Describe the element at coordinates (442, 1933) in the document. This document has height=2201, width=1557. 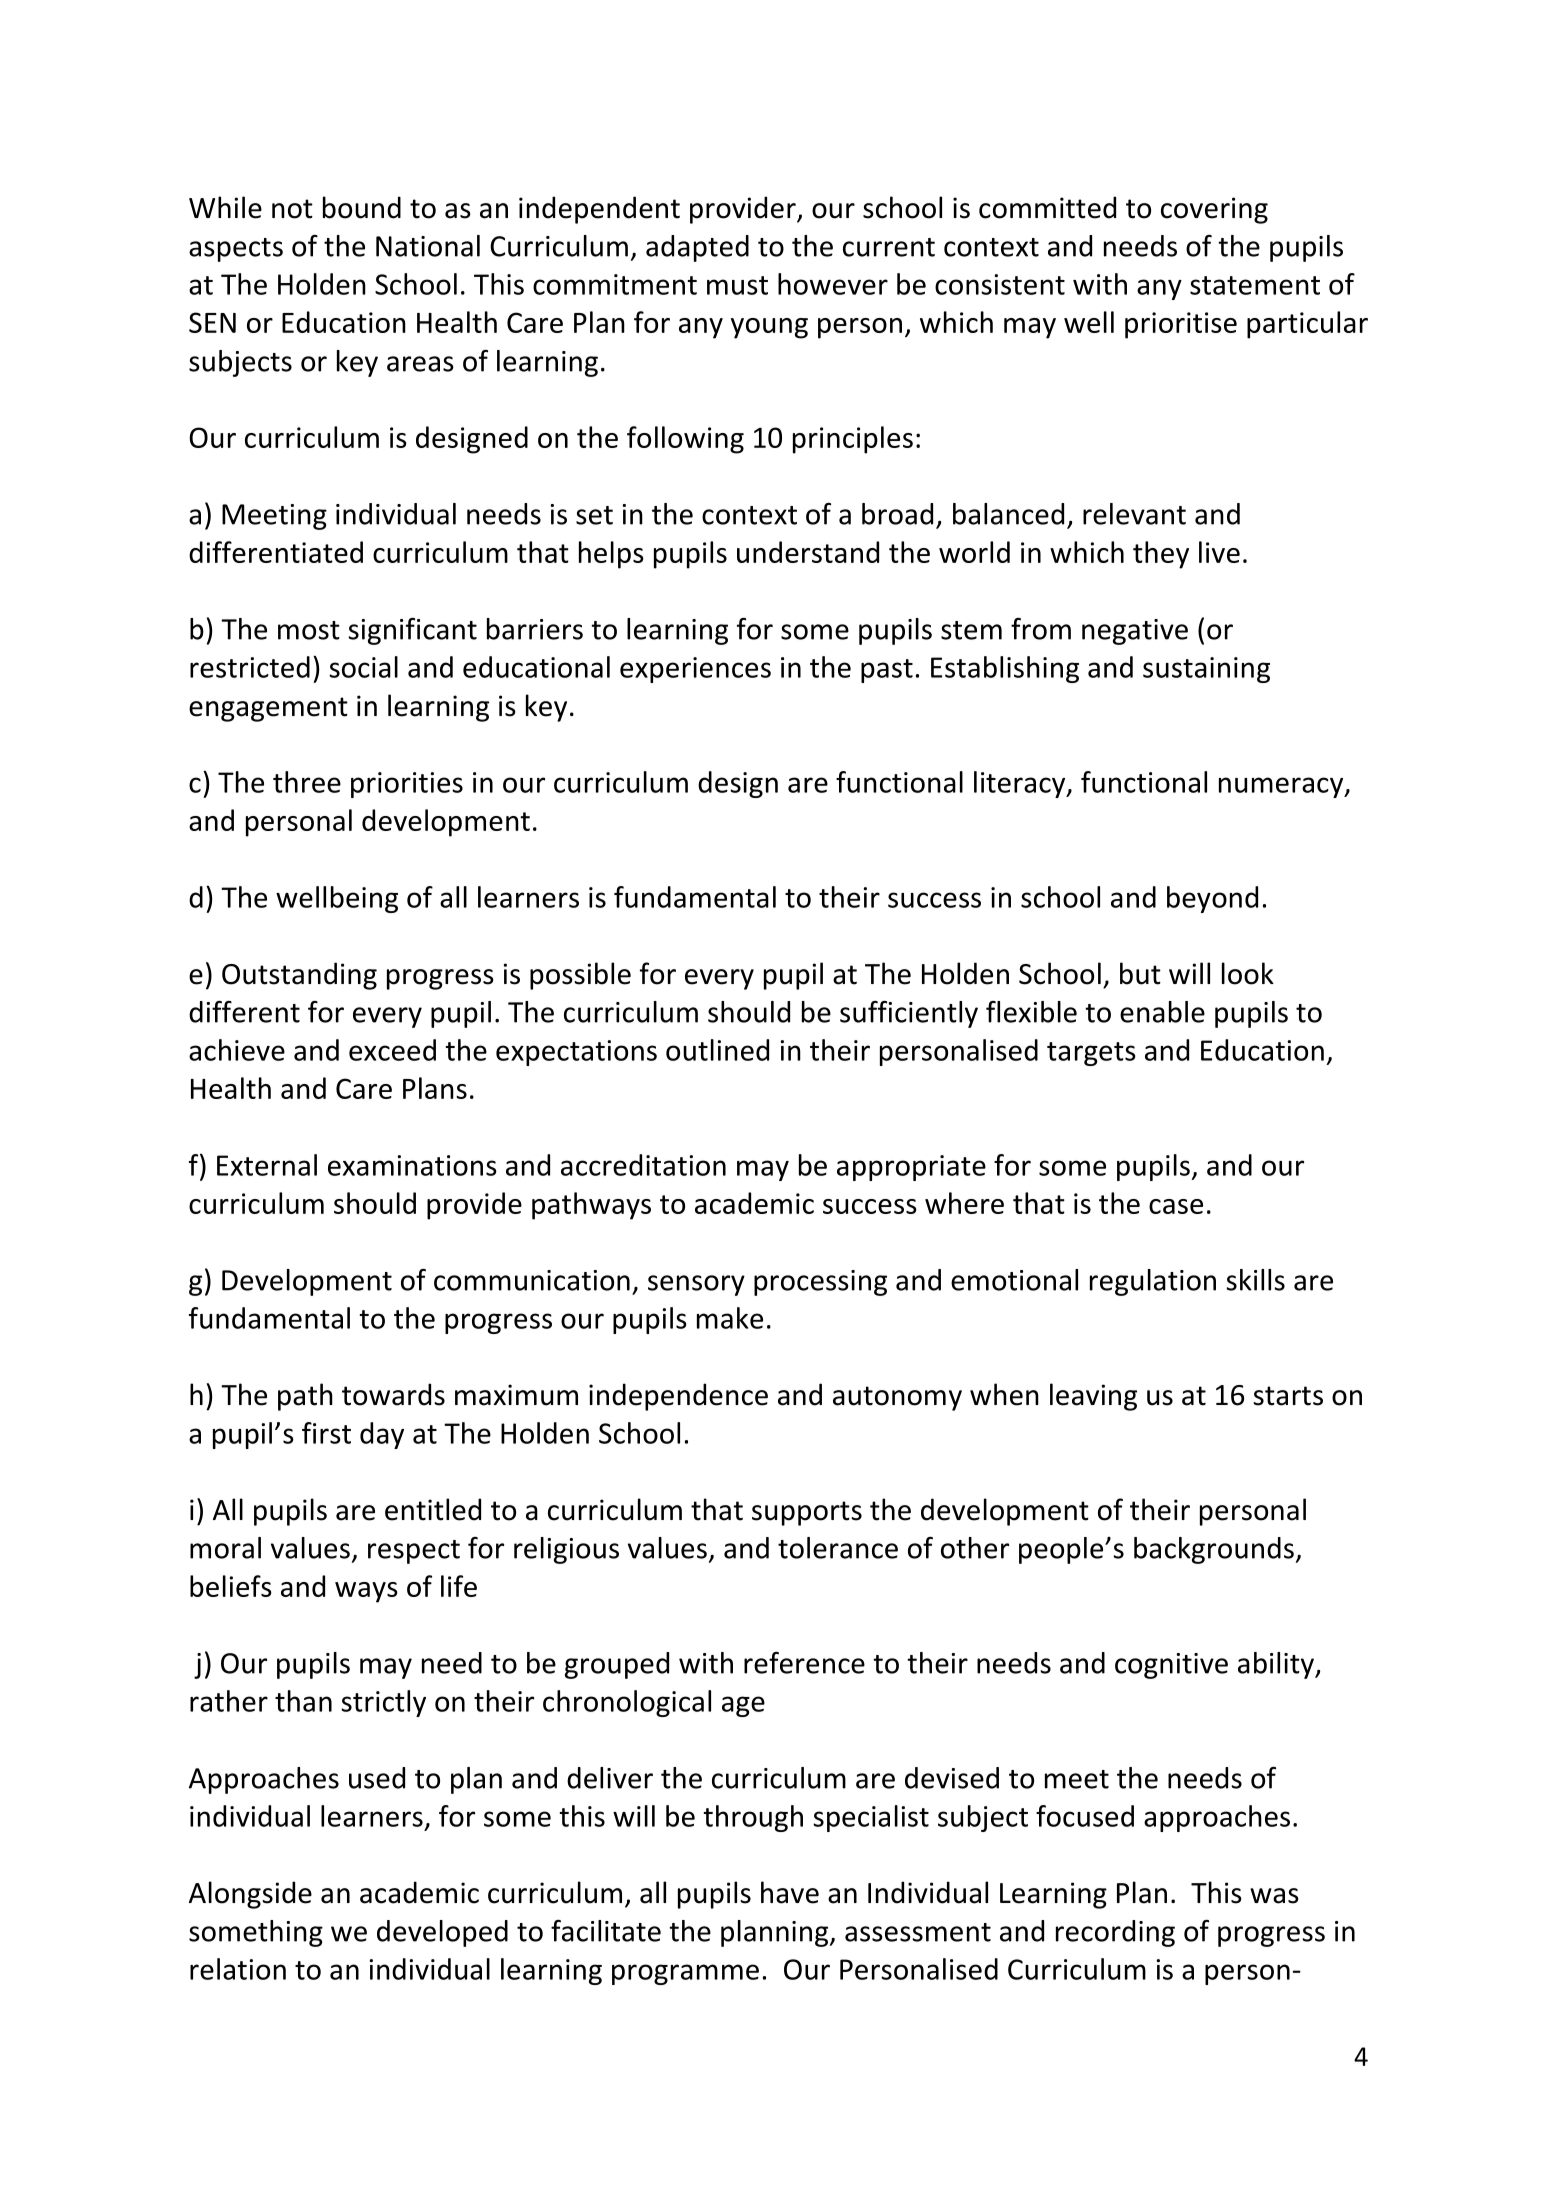
I see `developed` at that location.
